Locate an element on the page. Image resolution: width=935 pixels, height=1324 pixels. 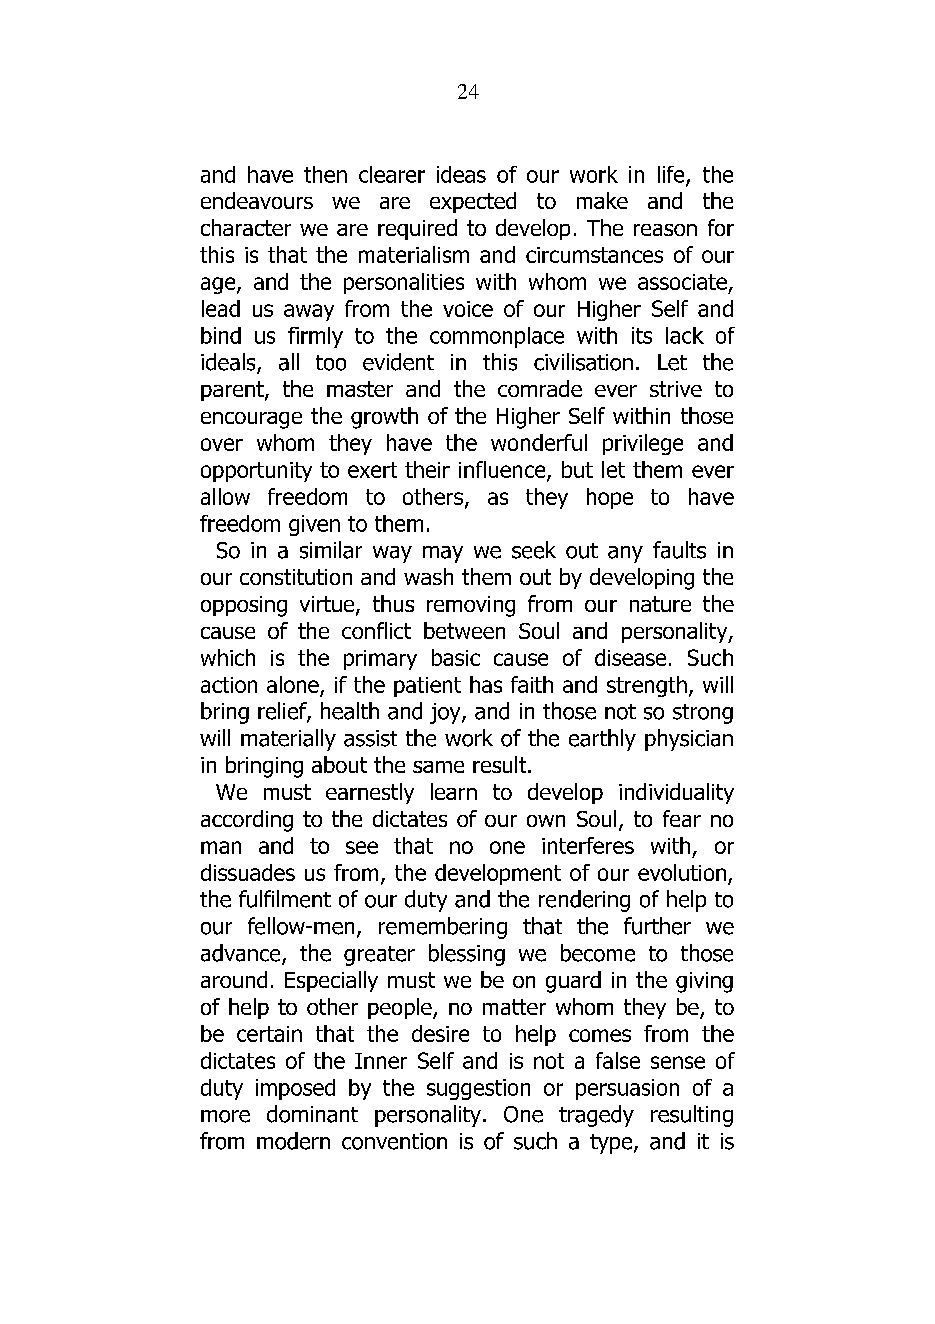
given is located at coordinates (314, 525).
